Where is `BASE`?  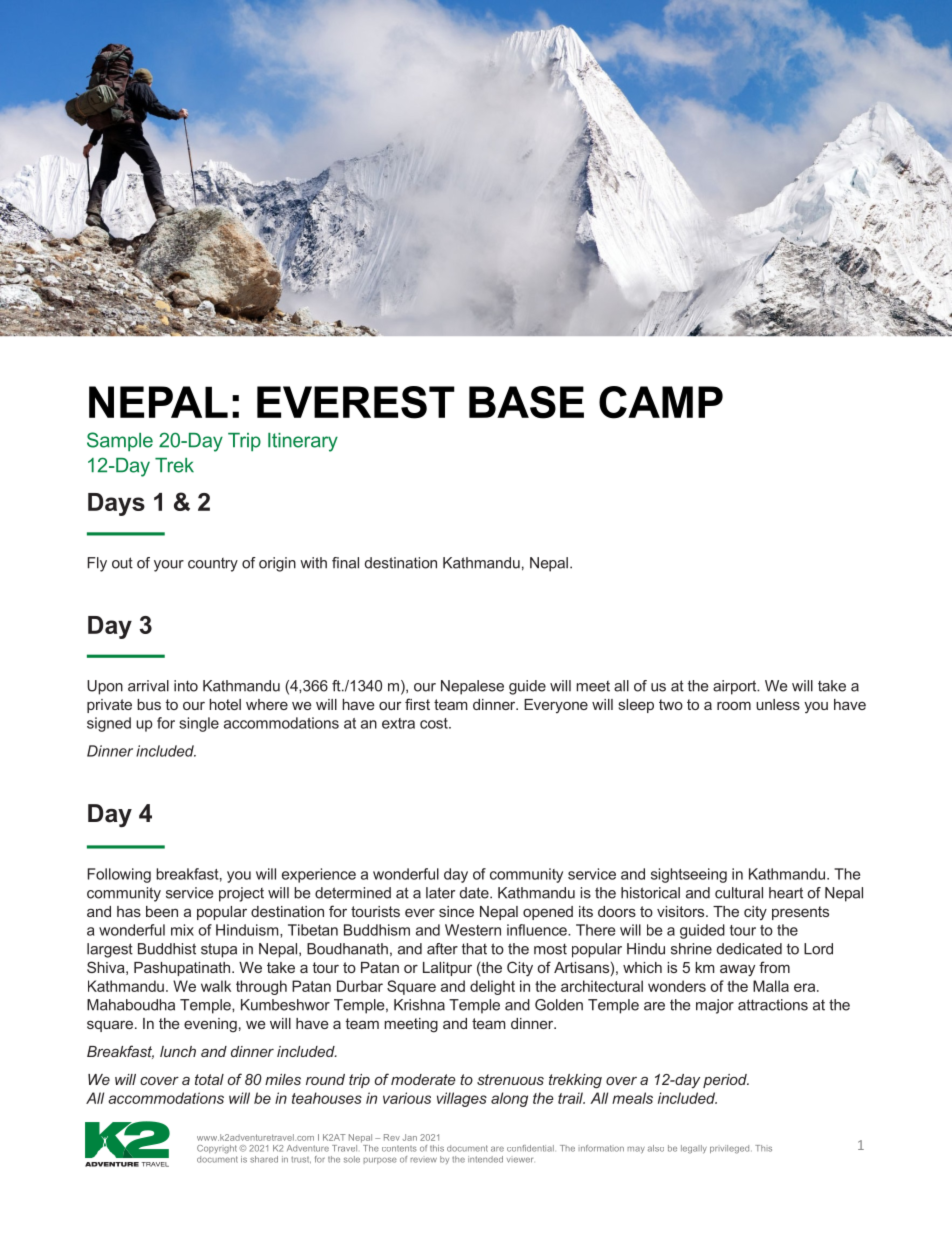 BASE is located at coordinates (526, 402).
